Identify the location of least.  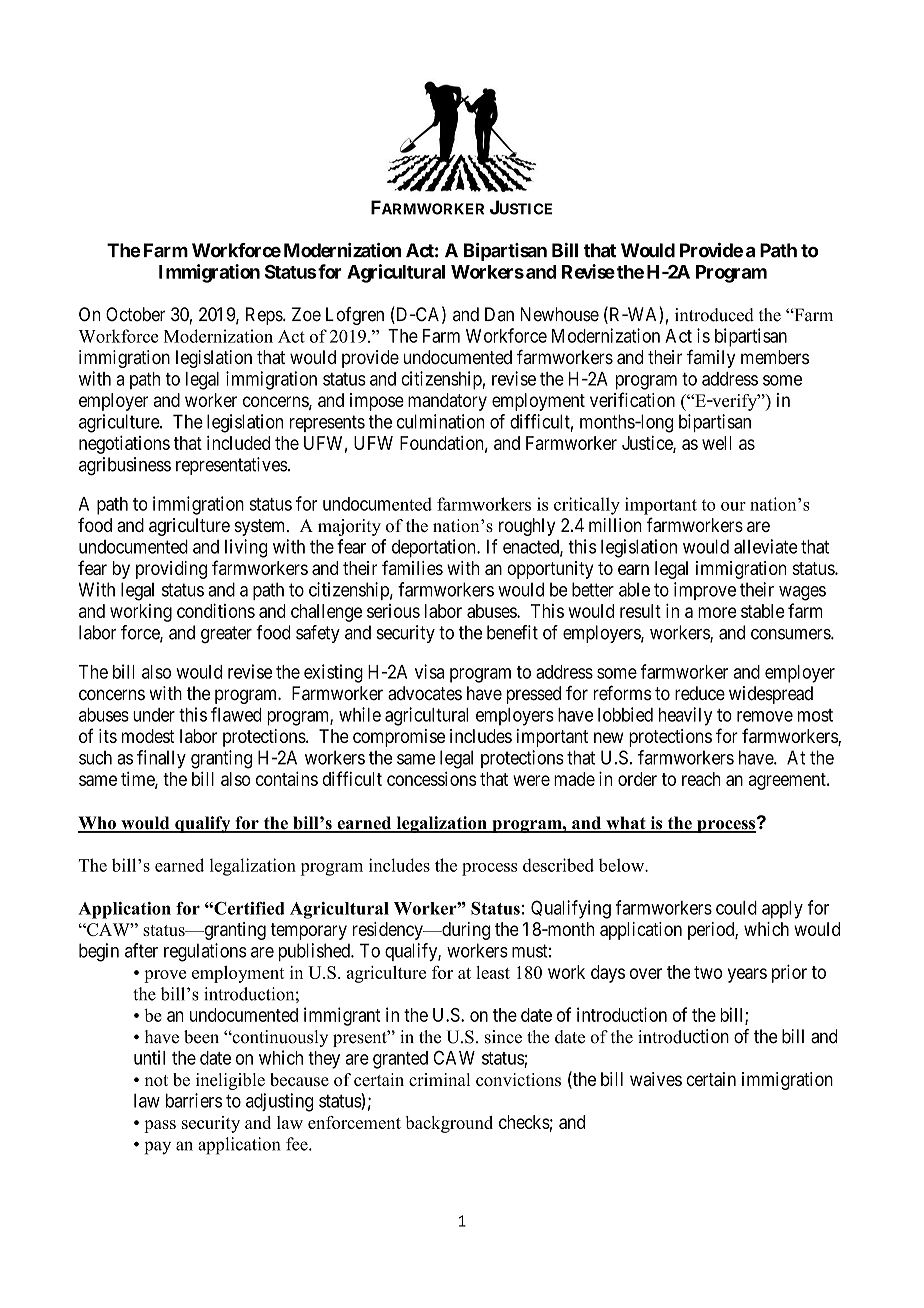
(493, 972).
